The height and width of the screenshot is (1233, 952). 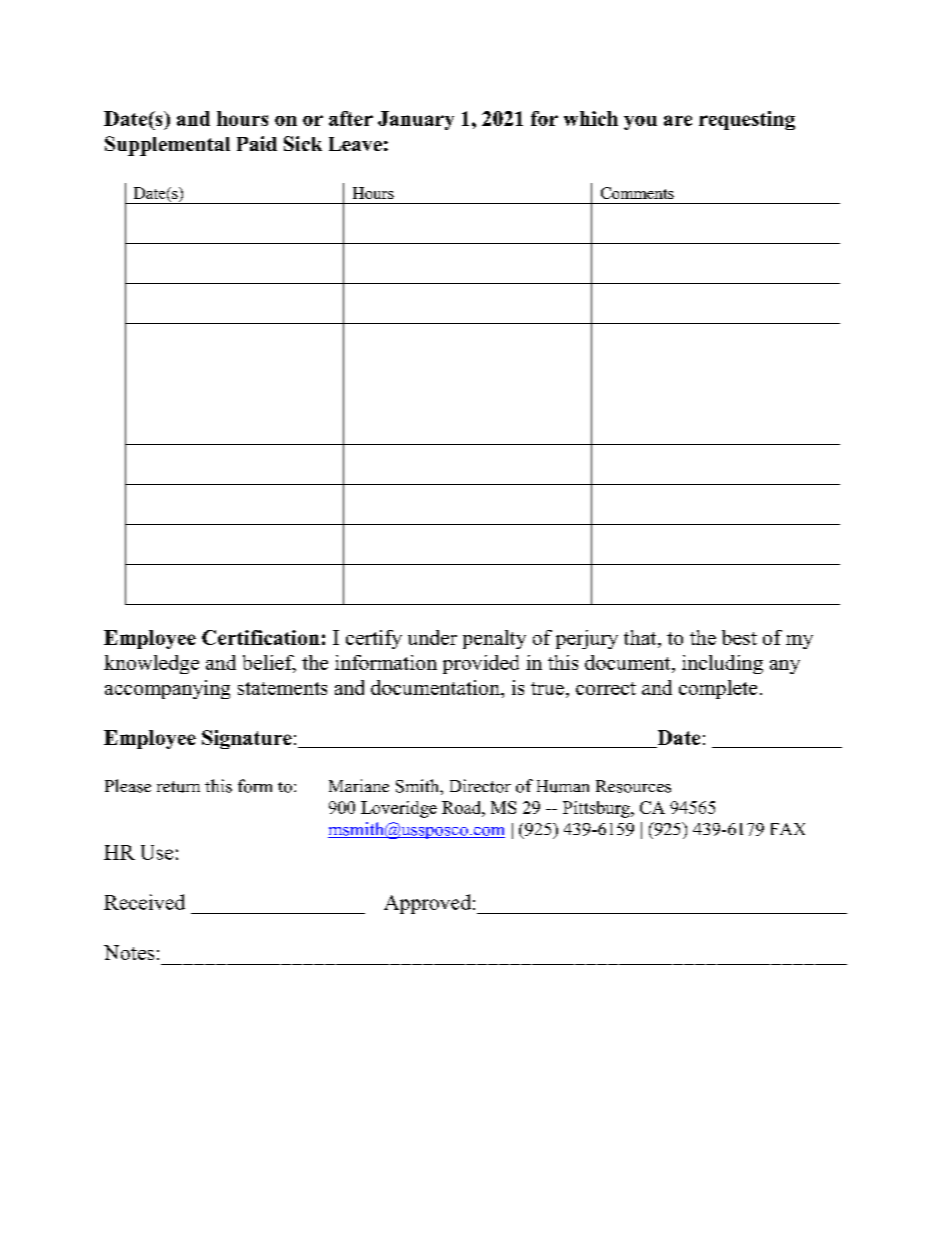 I want to click on best, so click(x=739, y=637).
